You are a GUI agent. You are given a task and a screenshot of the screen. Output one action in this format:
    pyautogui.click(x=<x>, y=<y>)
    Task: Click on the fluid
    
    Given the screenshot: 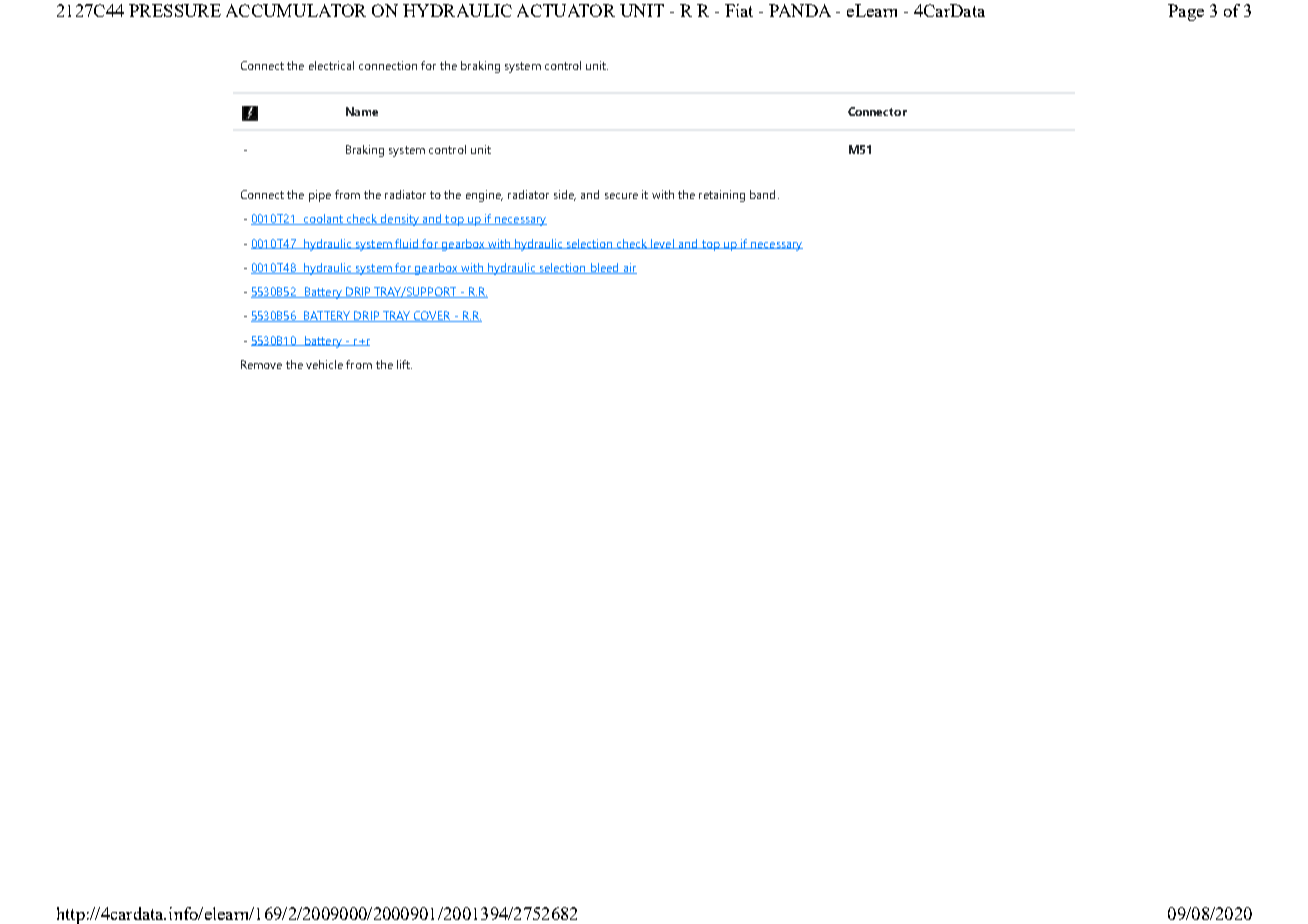 What is the action you would take?
    pyautogui.click(x=407, y=244)
